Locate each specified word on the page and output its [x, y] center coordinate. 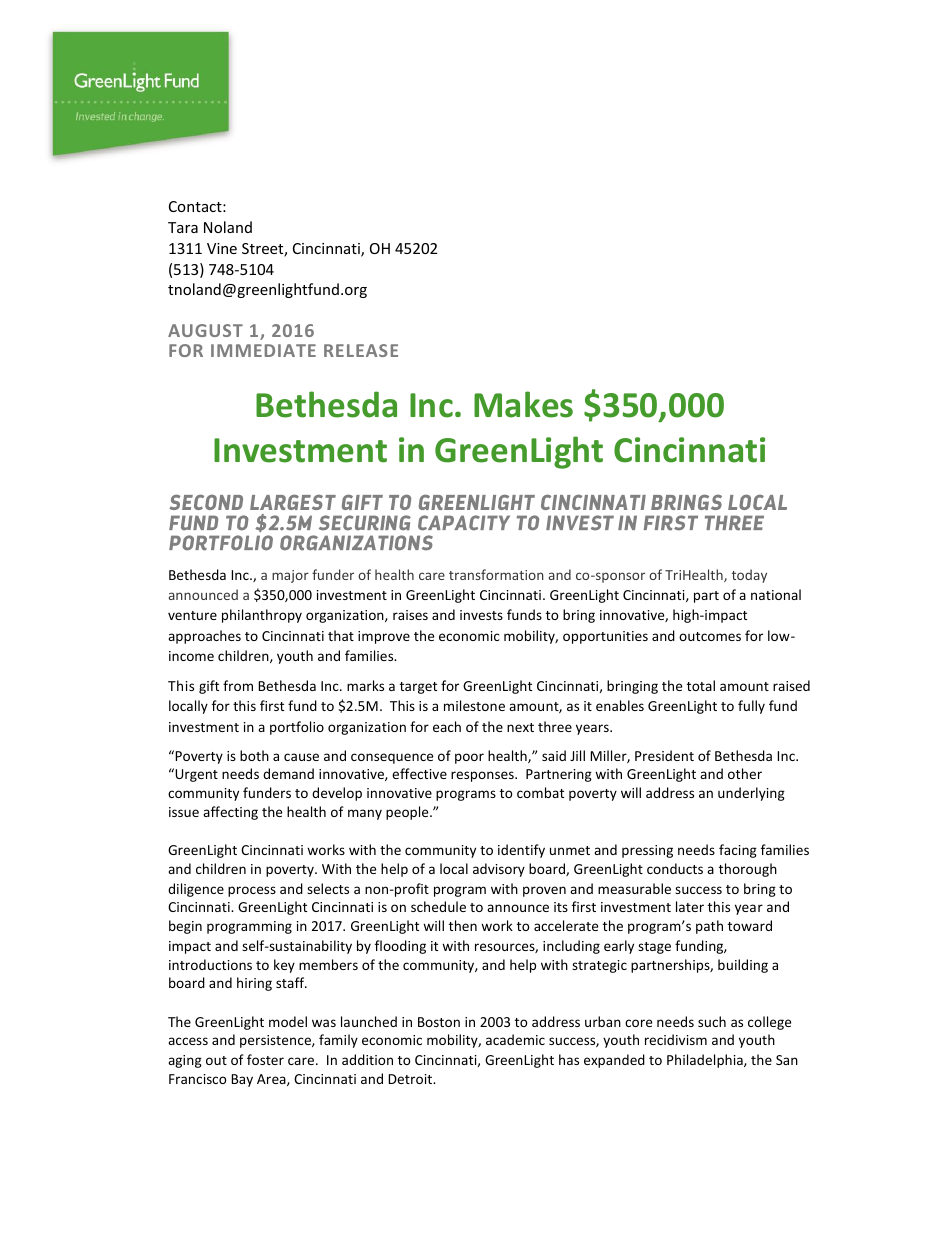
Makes [523, 404]
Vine [222, 248]
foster [265, 1059]
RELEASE [361, 350]
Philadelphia [706, 1061]
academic [515, 1039]
